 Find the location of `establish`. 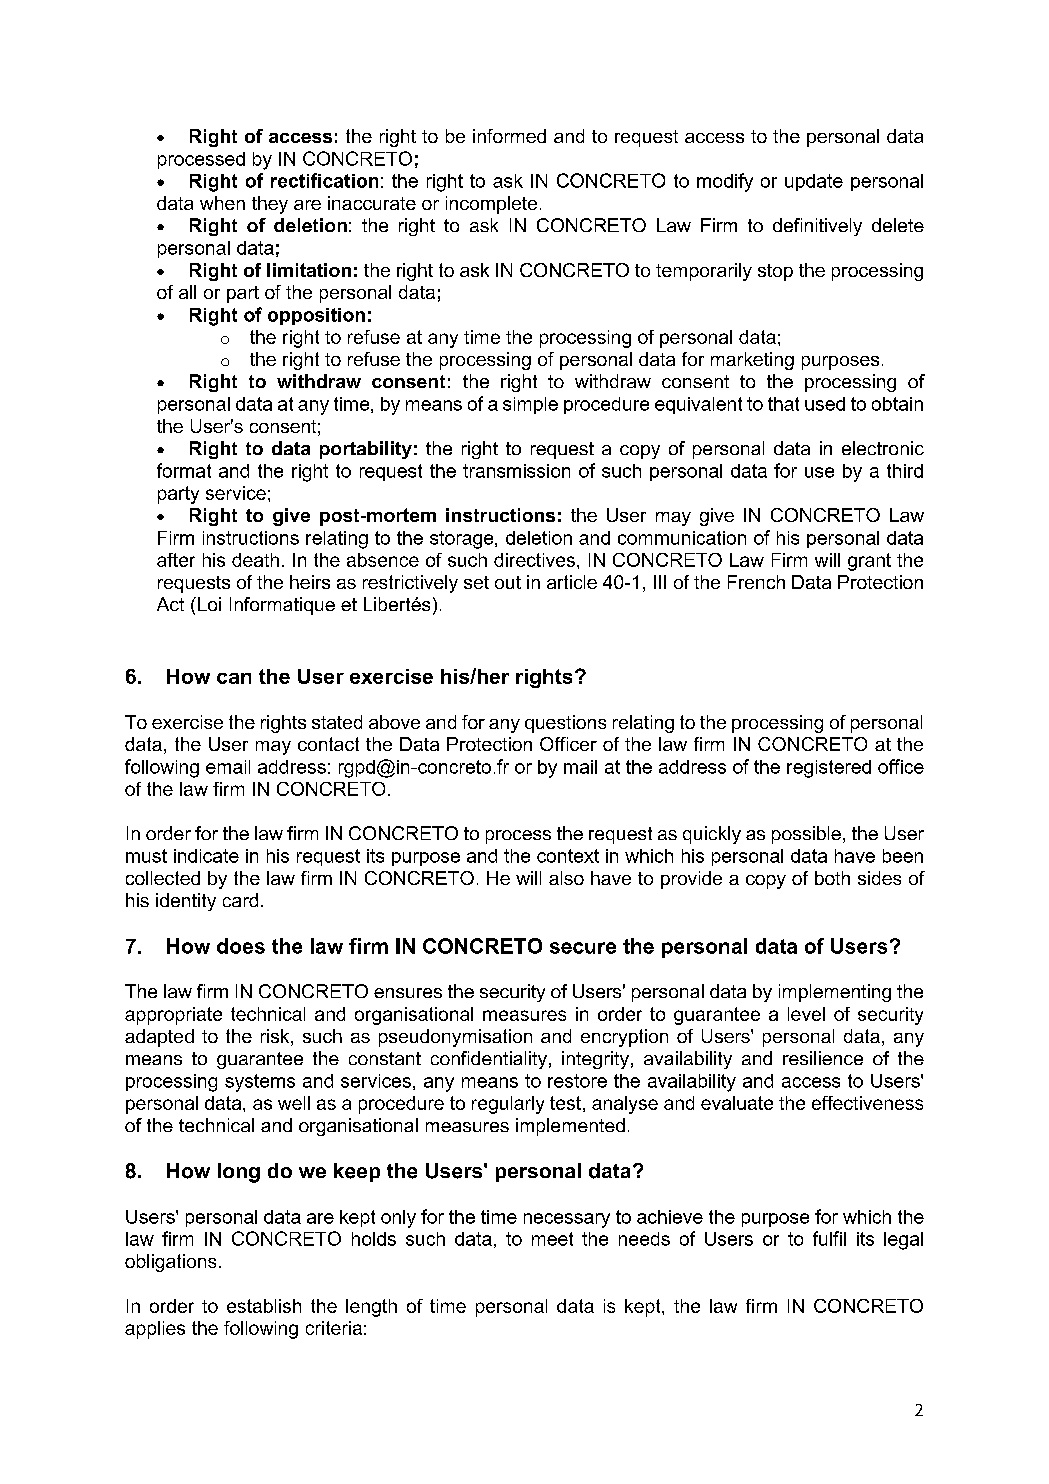

establish is located at coordinates (264, 1306).
